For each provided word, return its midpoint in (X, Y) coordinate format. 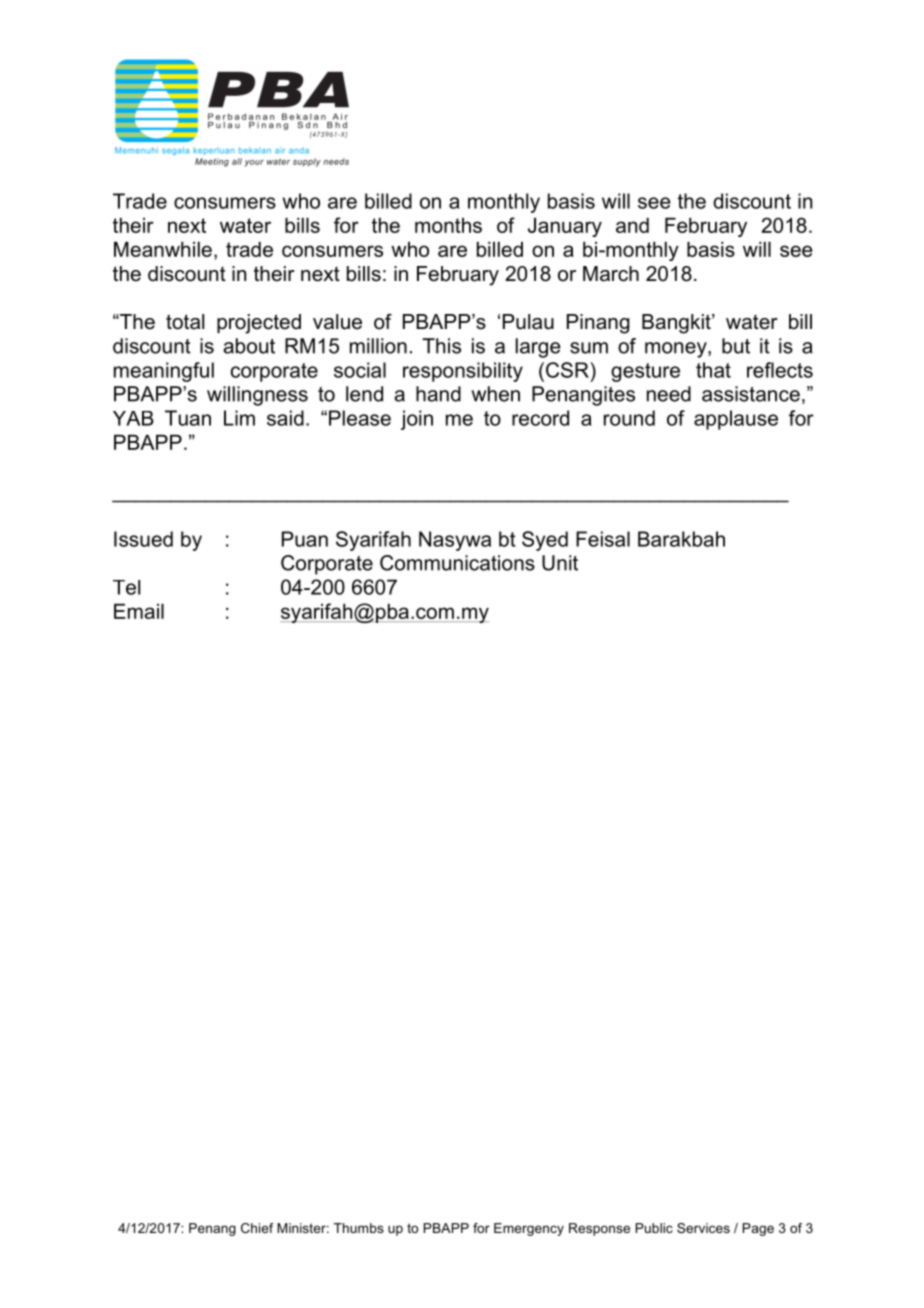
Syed (545, 541)
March (611, 274)
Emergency (529, 1229)
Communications (457, 563)
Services (703, 1228)
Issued (143, 539)
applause (736, 420)
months (448, 225)
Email (139, 611)
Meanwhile (163, 249)
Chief (257, 1228)
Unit (560, 563)
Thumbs (359, 1228)
